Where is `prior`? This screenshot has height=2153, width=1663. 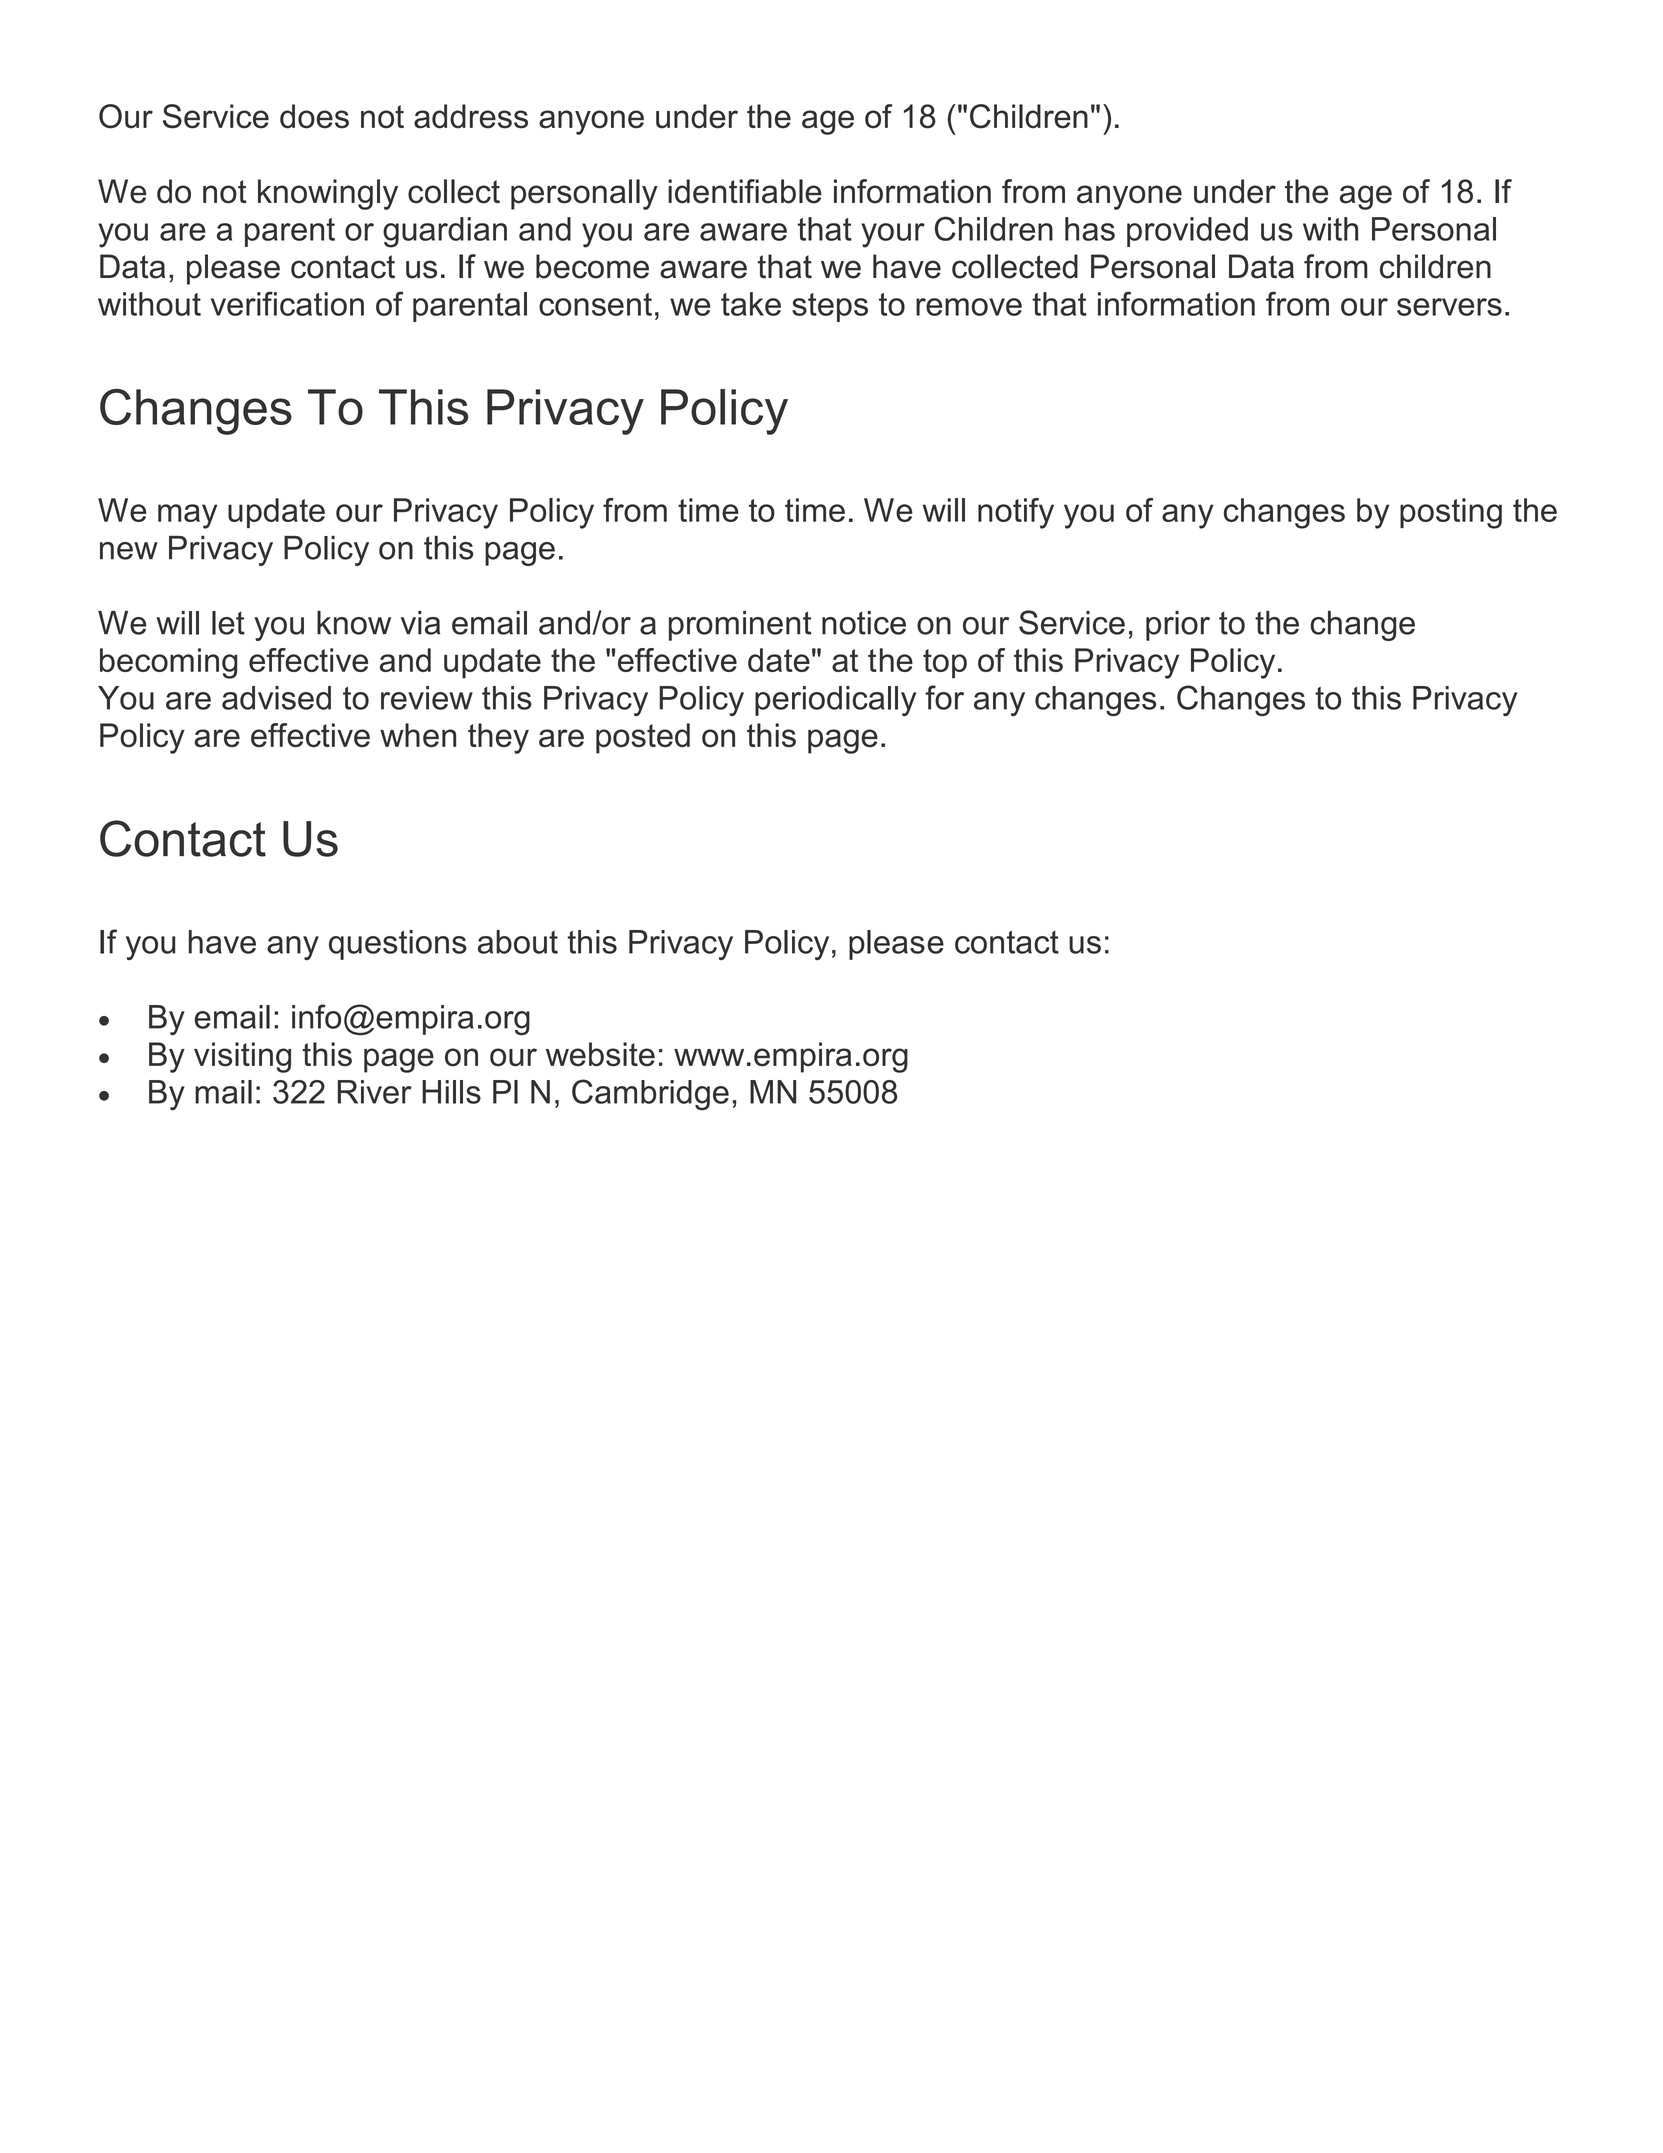 prior is located at coordinates (1178, 626).
